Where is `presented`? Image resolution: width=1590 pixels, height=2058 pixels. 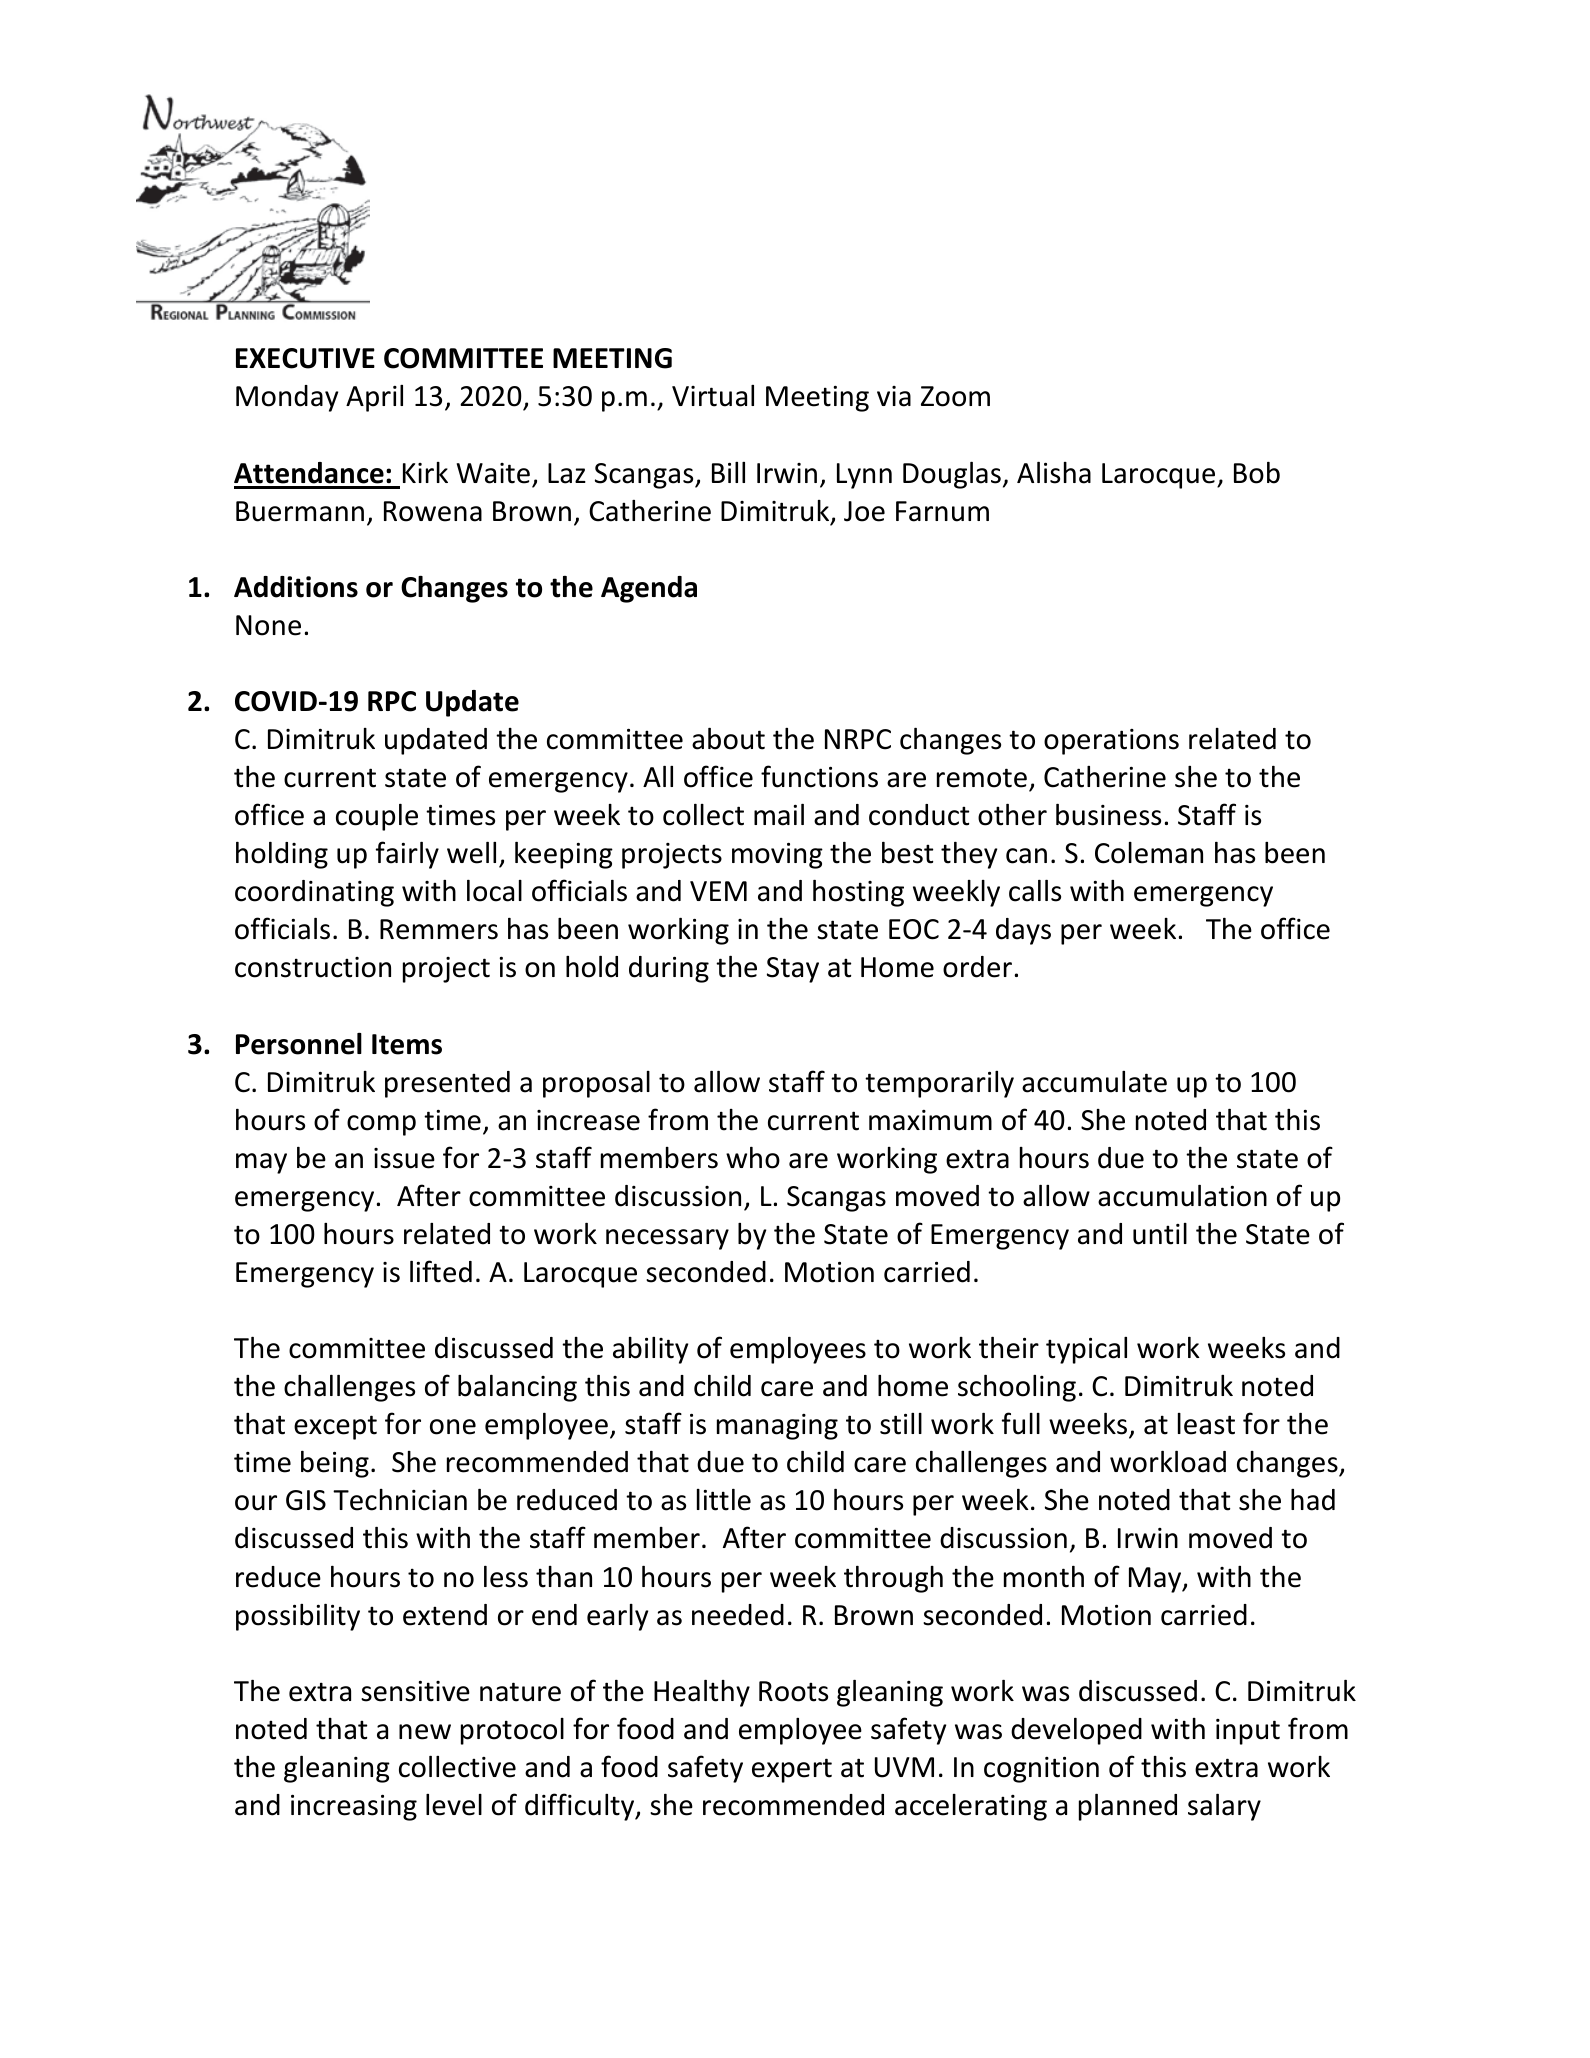
presented is located at coordinates (447, 1084).
